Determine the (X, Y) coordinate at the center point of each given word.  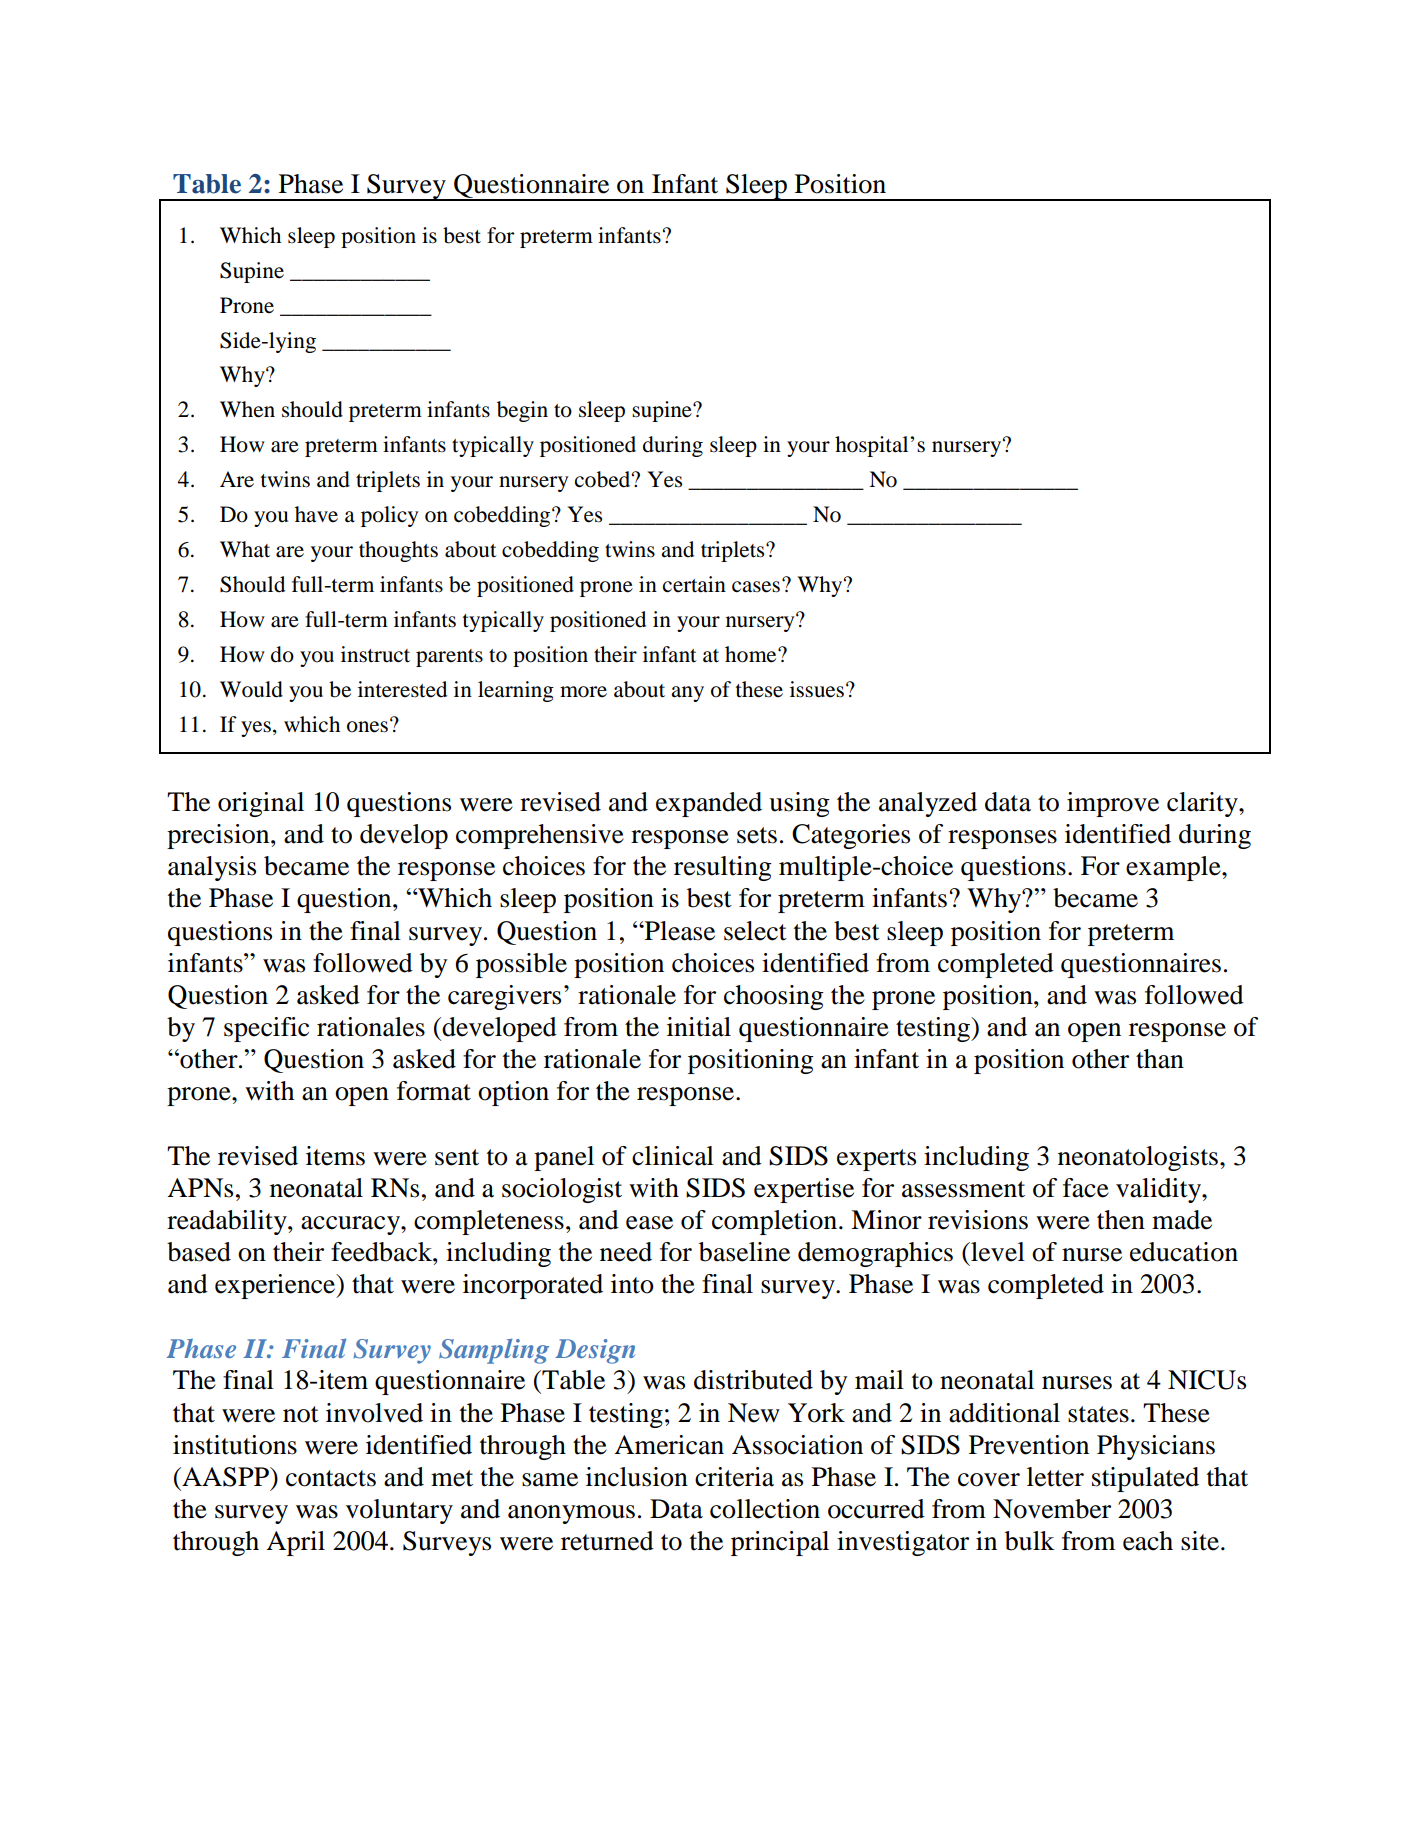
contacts (331, 1478)
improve (1113, 804)
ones (367, 727)
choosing (774, 997)
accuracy (351, 1225)
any (687, 694)
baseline (744, 1252)
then (1121, 1220)
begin (522, 411)
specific (266, 1029)
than (1160, 1059)
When (247, 409)
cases (756, 587)
